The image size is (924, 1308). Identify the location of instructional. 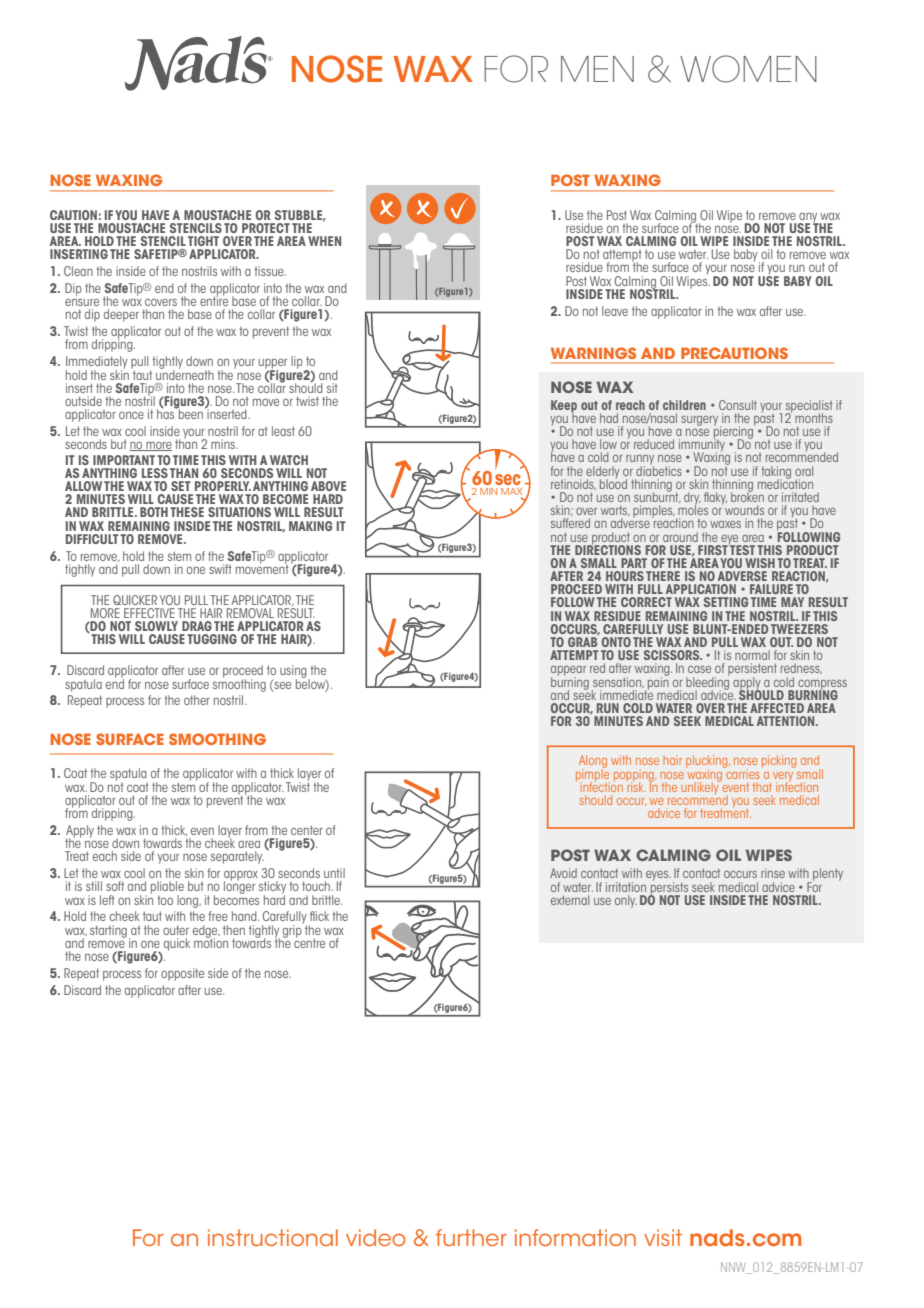
(273, 1237).
